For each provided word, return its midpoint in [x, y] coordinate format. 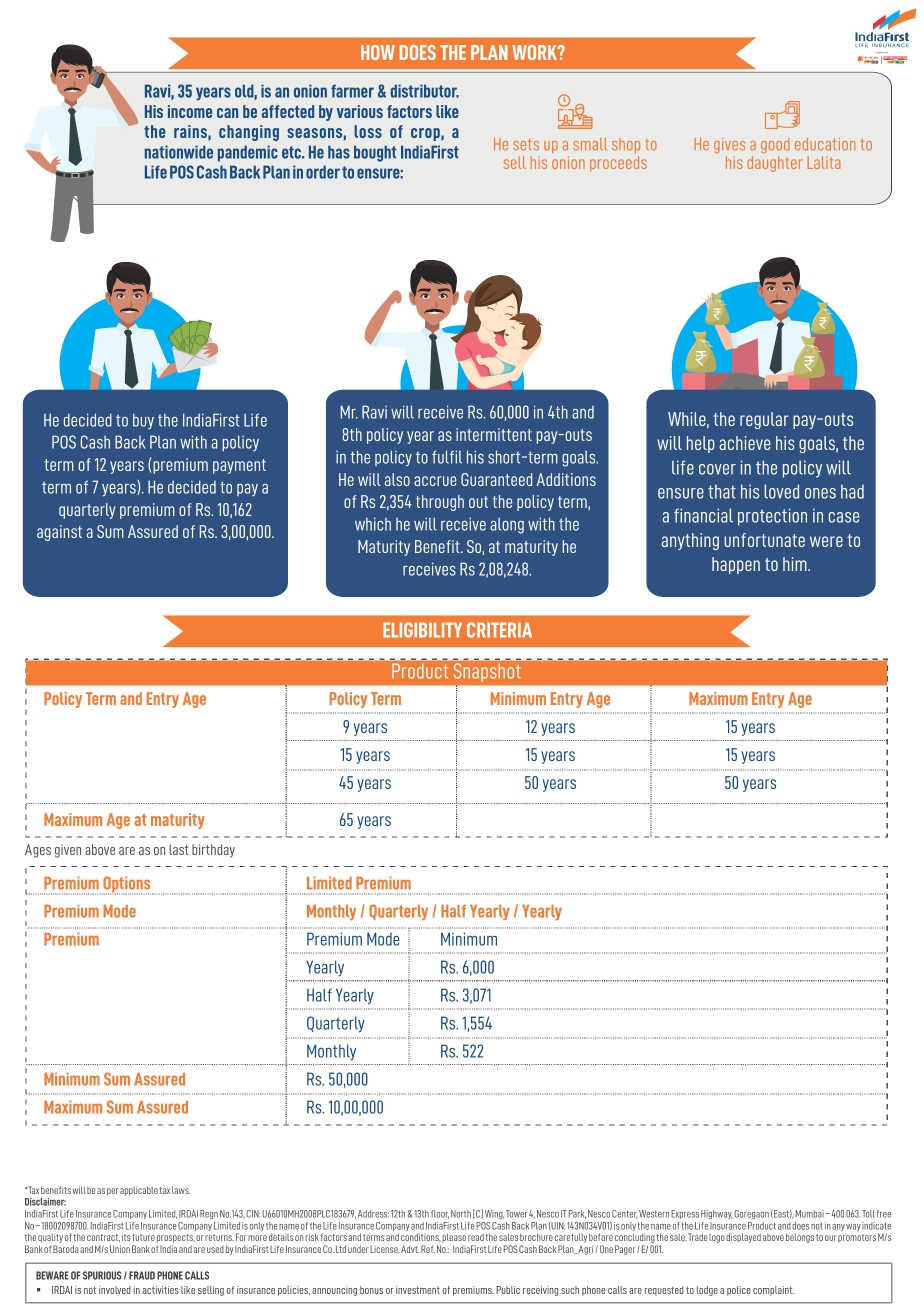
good [775, 145]
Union [120, 1249]
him [796, 564]
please [454, 1237]
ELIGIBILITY [422, 630]
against [59, 533]
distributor [425, 91]
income [190, 111]
